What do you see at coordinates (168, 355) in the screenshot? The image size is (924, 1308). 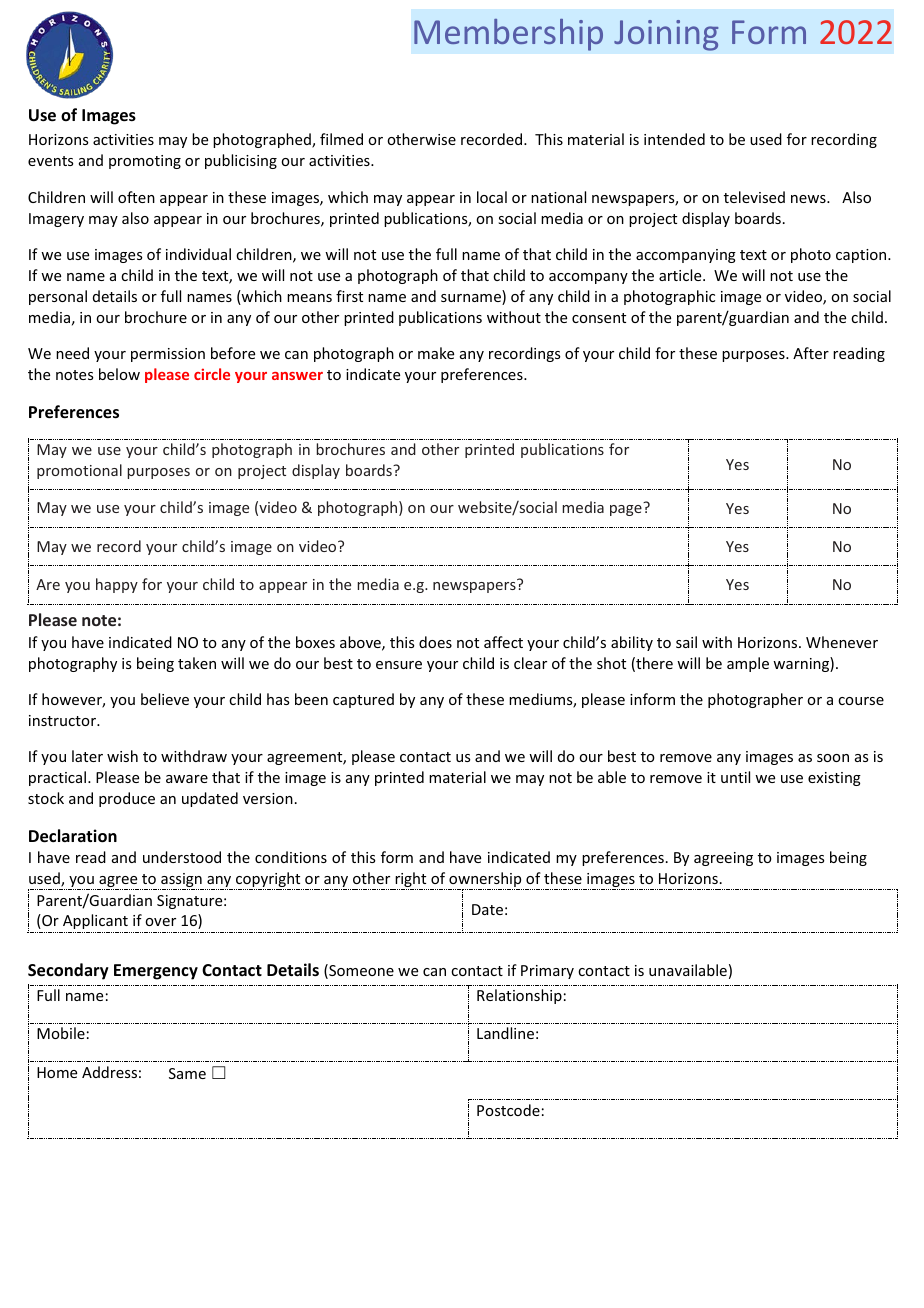 I see `permission` at bounding box center [168, 355].
